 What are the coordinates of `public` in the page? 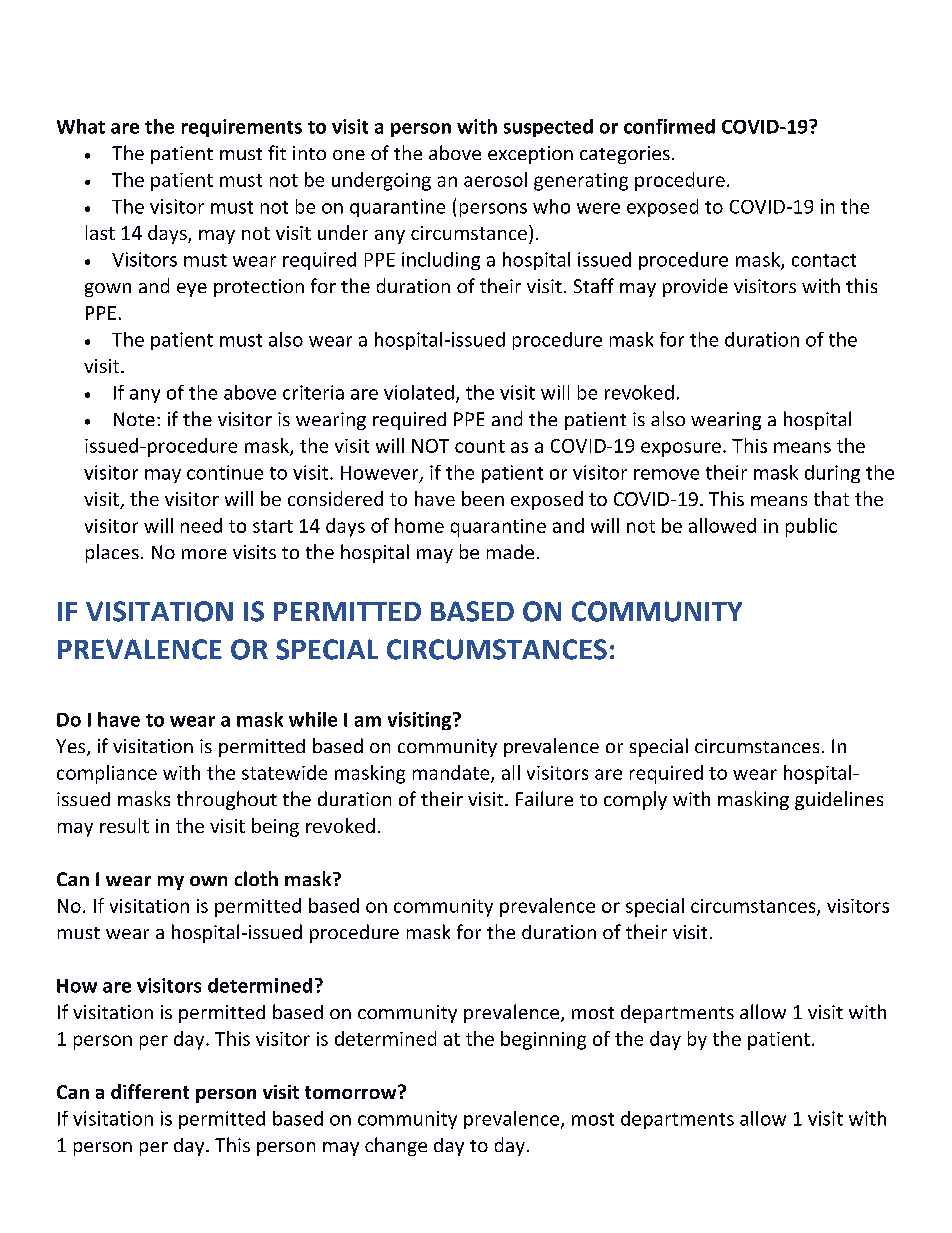 It's located at (811, 527).
